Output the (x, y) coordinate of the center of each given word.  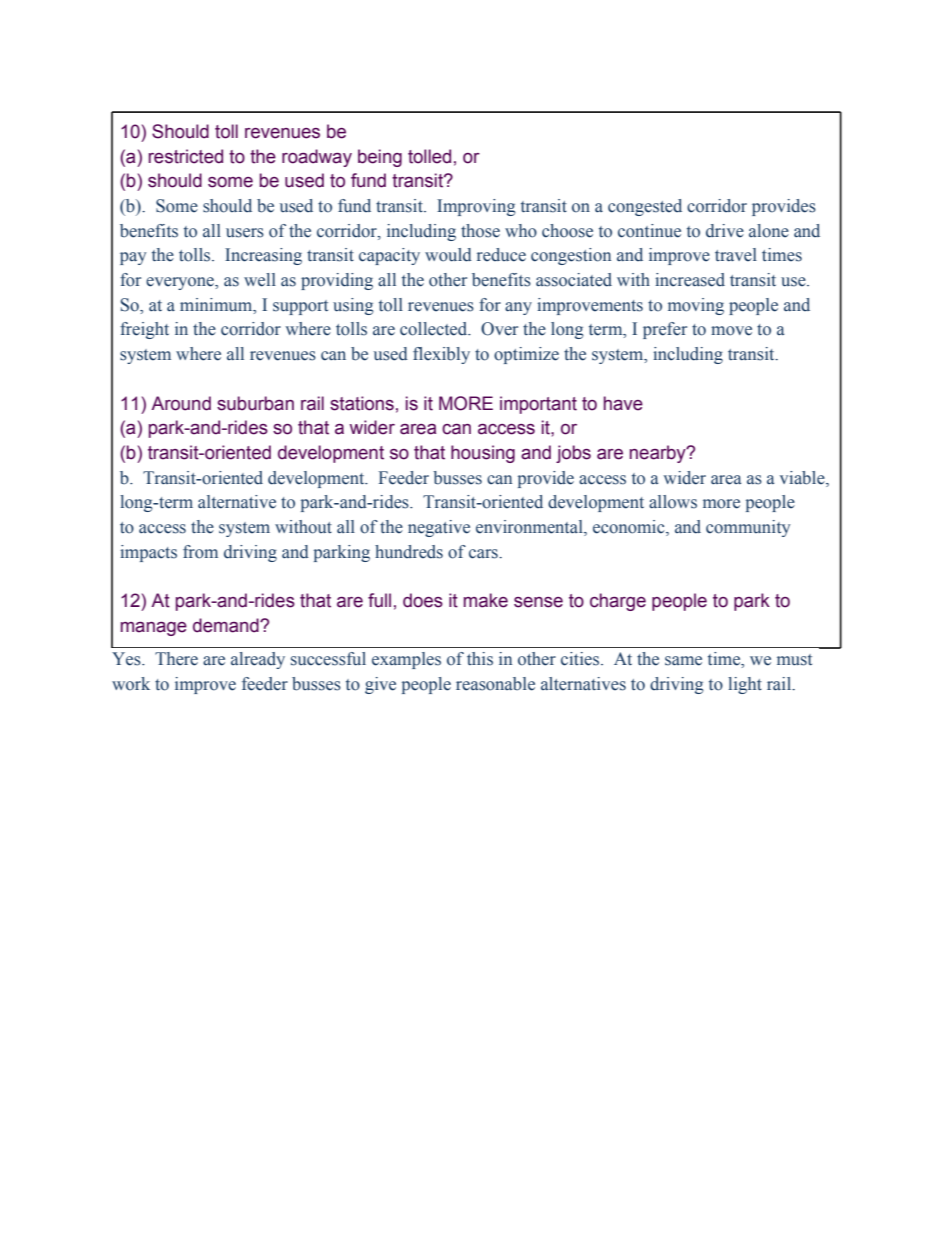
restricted (186, 156)
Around (181, 403)
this (480, 659)
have (623, 403)
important (538, 405)
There (176, 659)
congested (645, 207)
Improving (476, 207)
